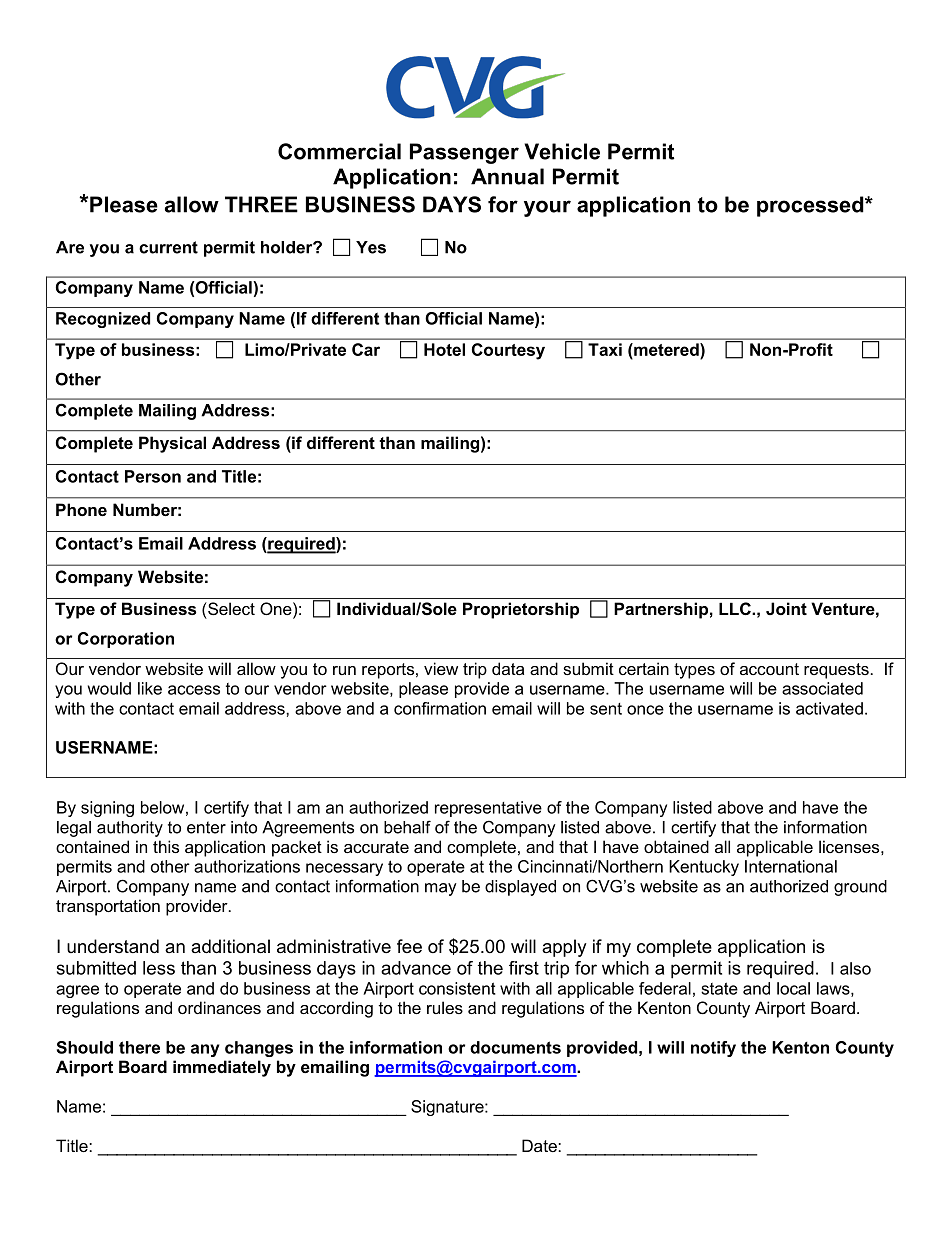  I want to click on Joint, so click(786, 608).
